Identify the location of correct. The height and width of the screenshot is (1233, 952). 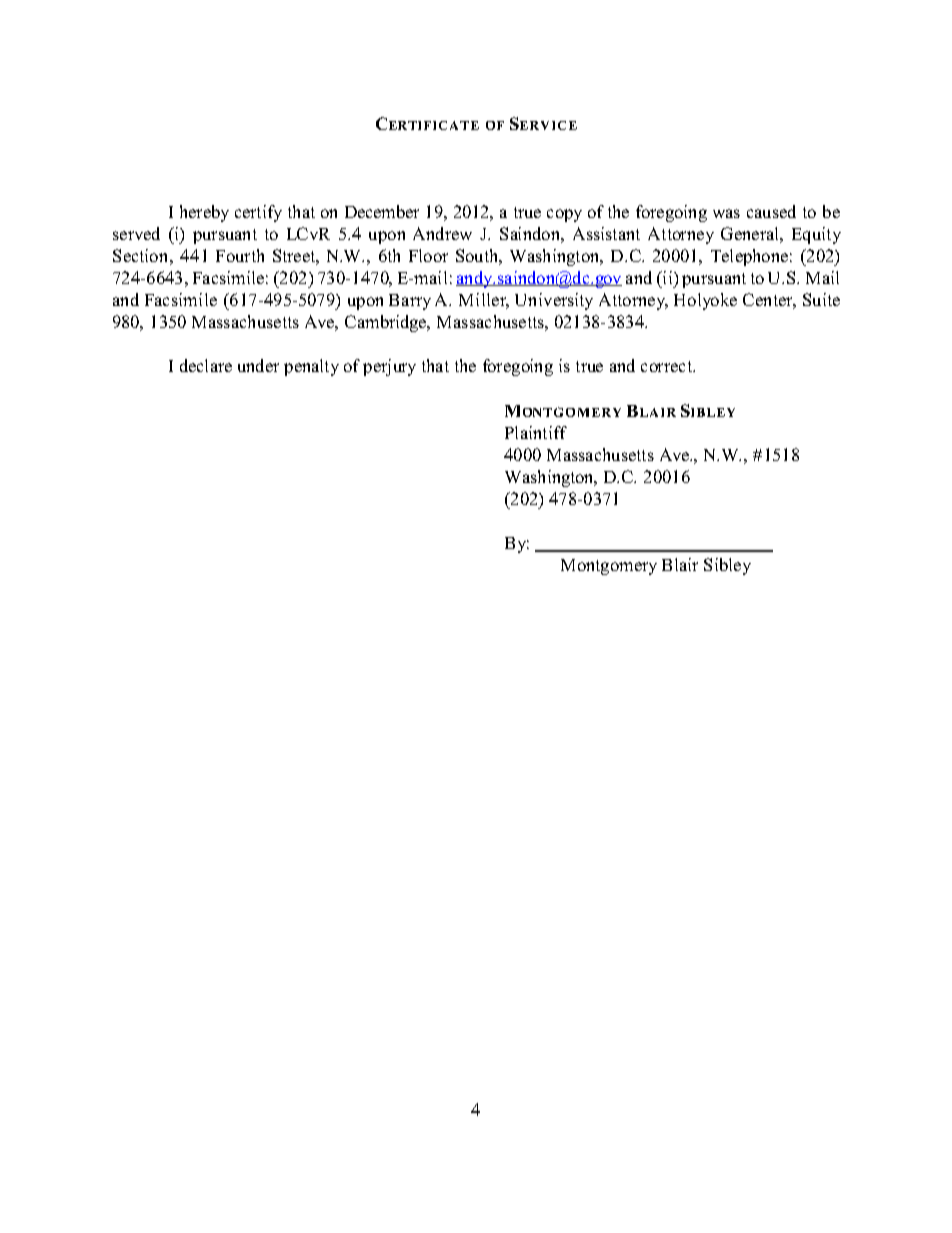
(667, 366).
